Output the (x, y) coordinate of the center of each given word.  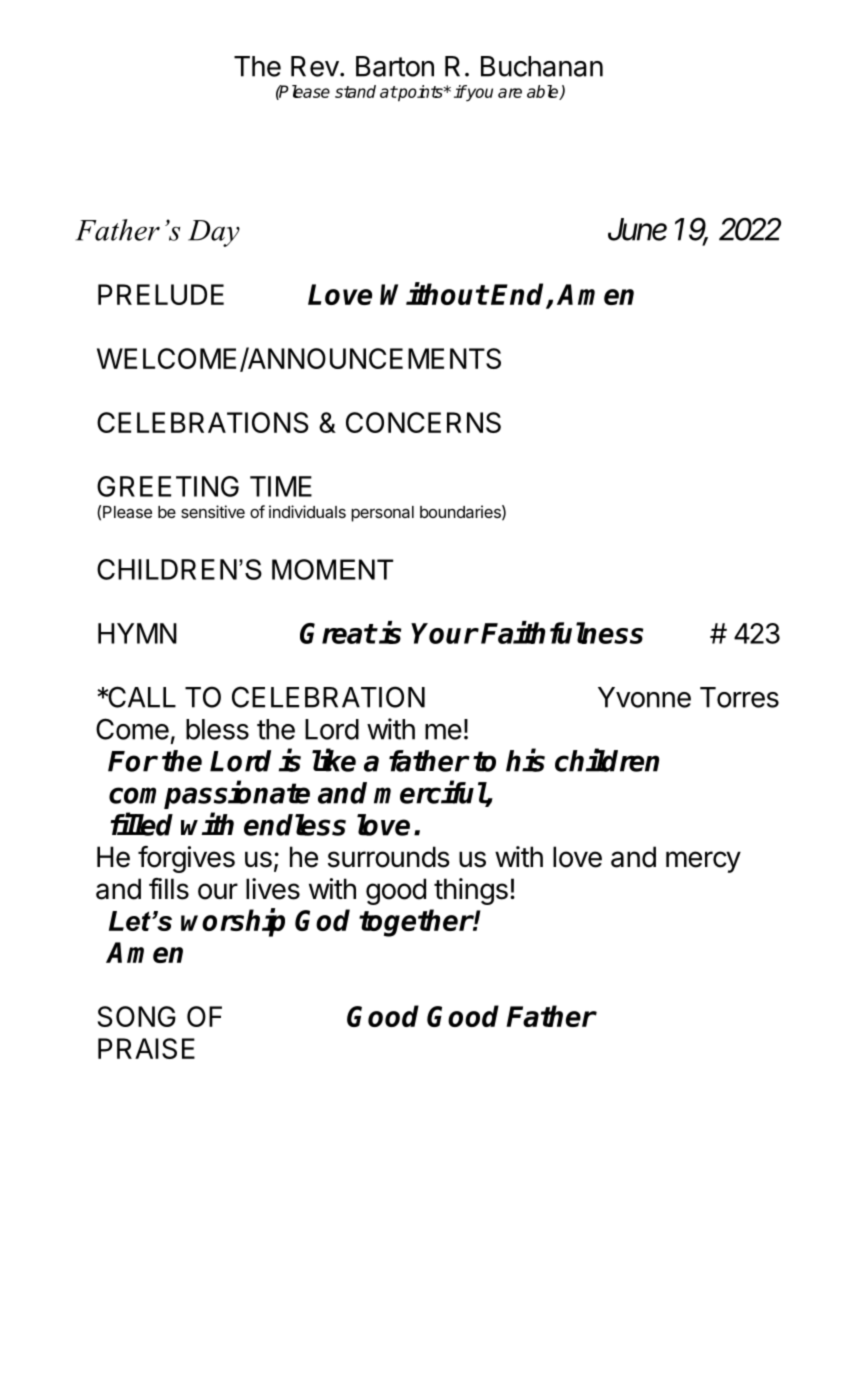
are (510, 93)
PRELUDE (161, 294)
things (471, 891)
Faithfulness (562, 632)
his (525, 760)
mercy (703, 862)
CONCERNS (423, 422)
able (544, 92)
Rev (315, 66)
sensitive (213, 511)
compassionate (209, 795)
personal (382, 514)
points (420, 93)
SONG (137, 1016)
